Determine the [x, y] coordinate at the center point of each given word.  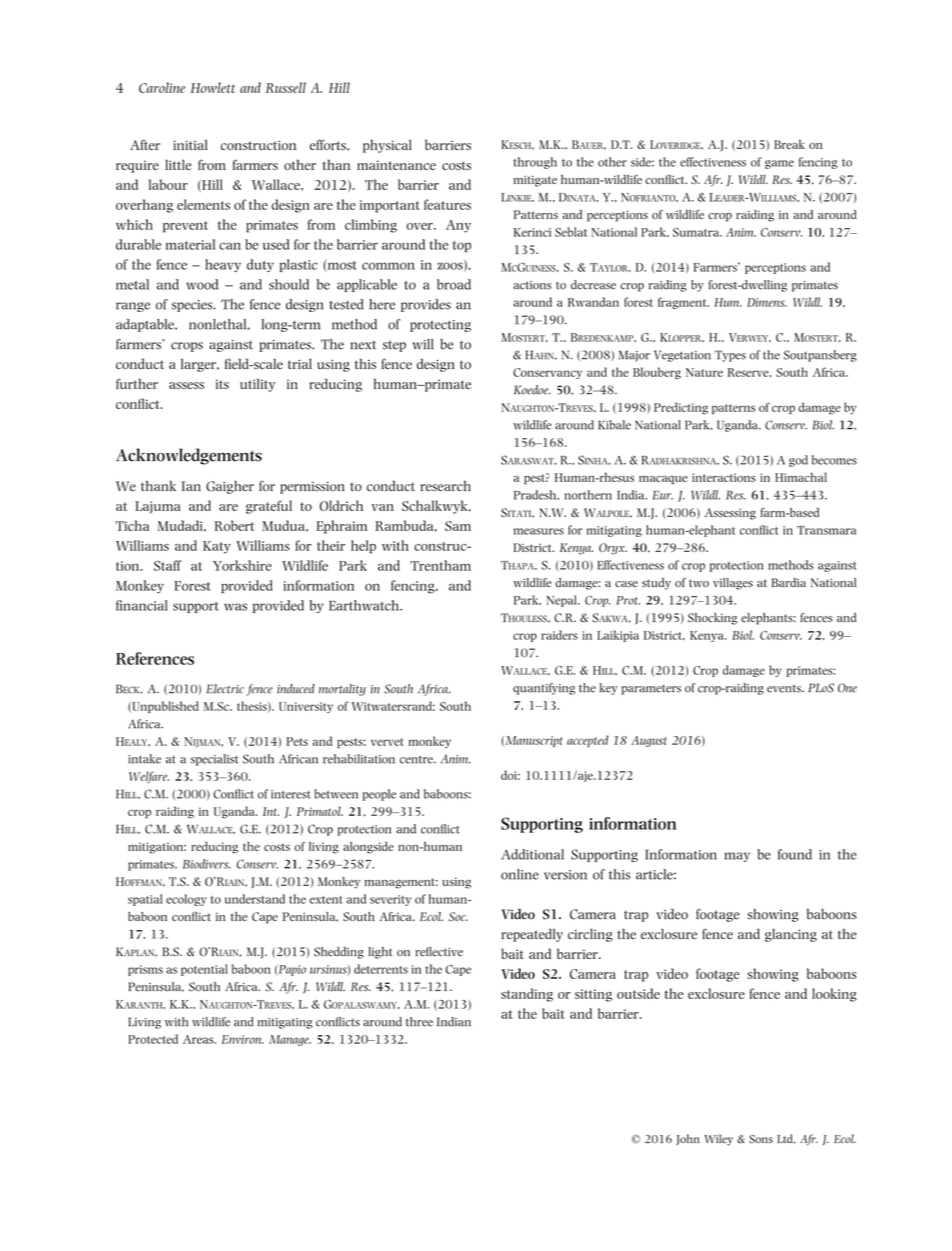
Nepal [562, 601]
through [535, 163]
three [419, 1022]
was [235, 607]
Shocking [713, 619]
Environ [242, 1039]
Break [789, 144]
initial [190, 144]
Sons [761, 1139]
